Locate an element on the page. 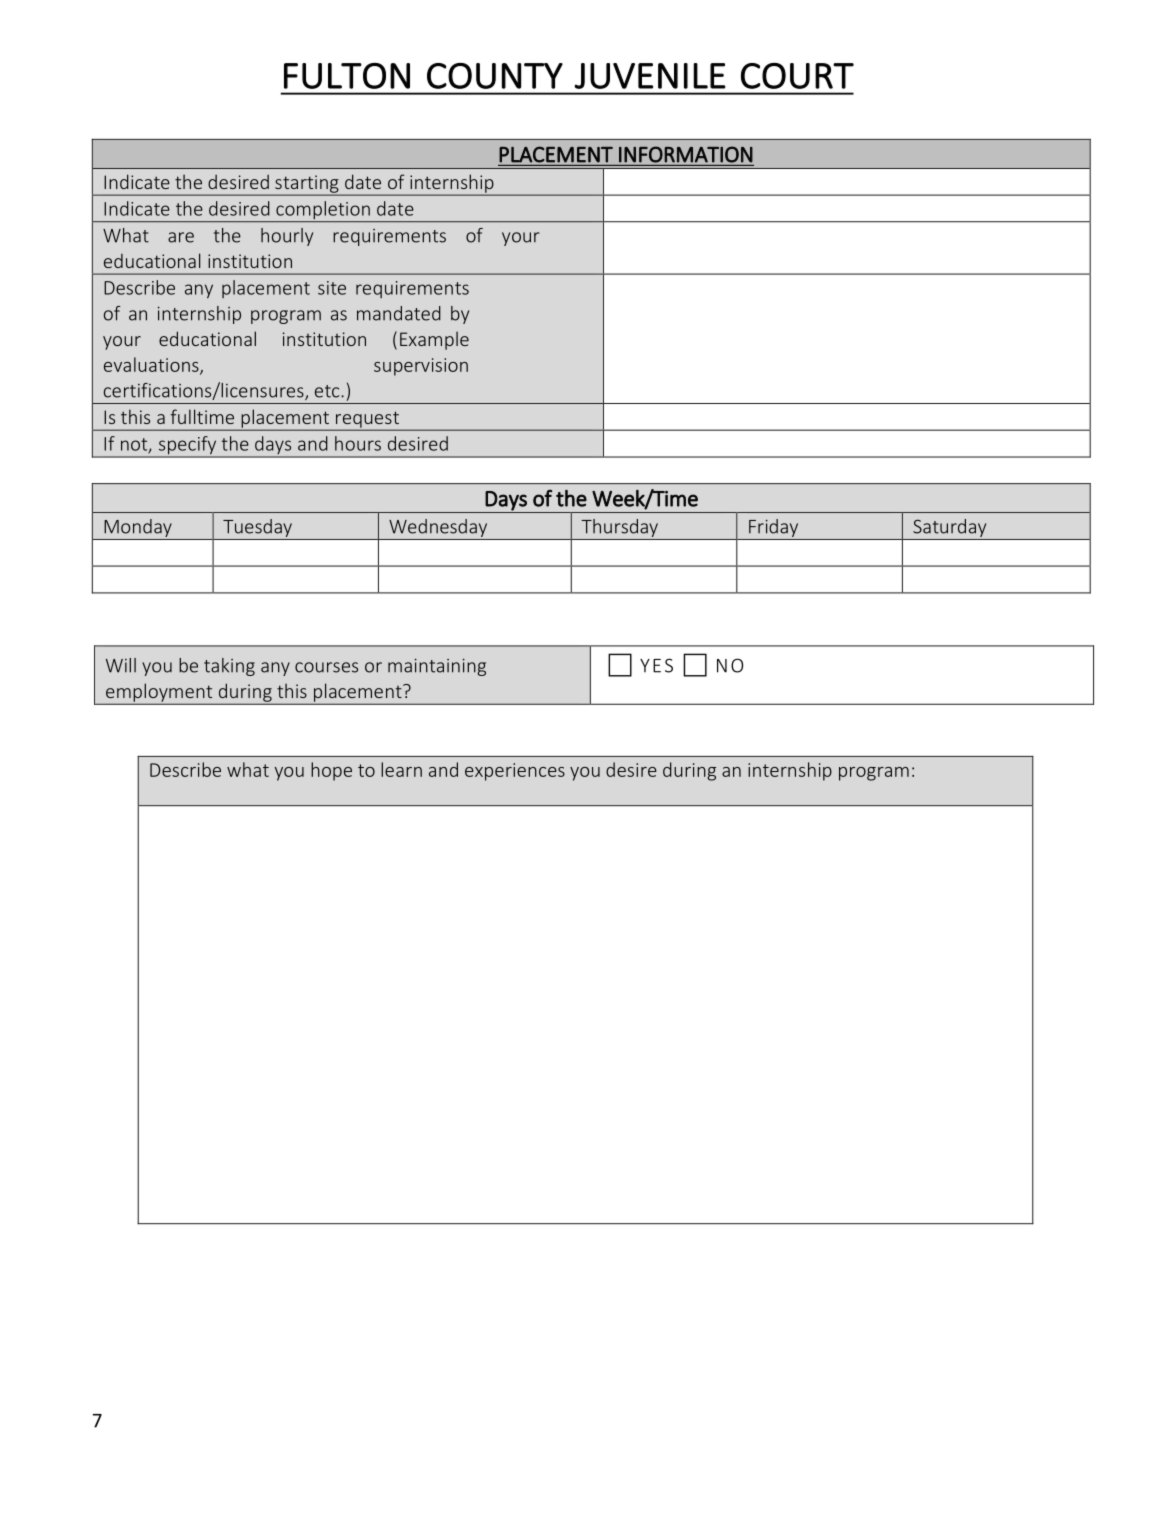 The width and height of the page is (1171, 1515). YES is located at coordinates (656, 665).
